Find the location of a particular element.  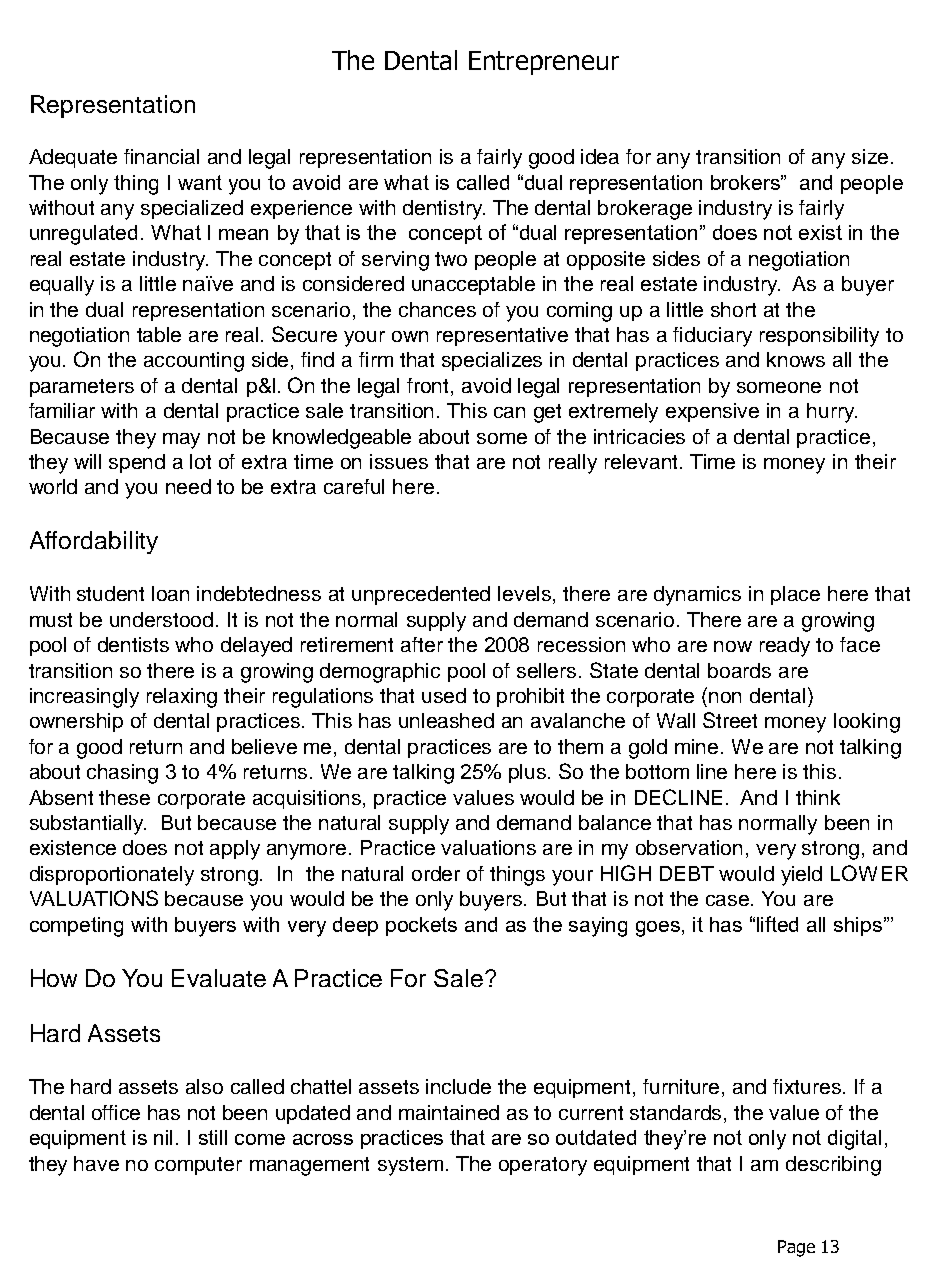

unprecedented is located at coordinates (421, 595).
